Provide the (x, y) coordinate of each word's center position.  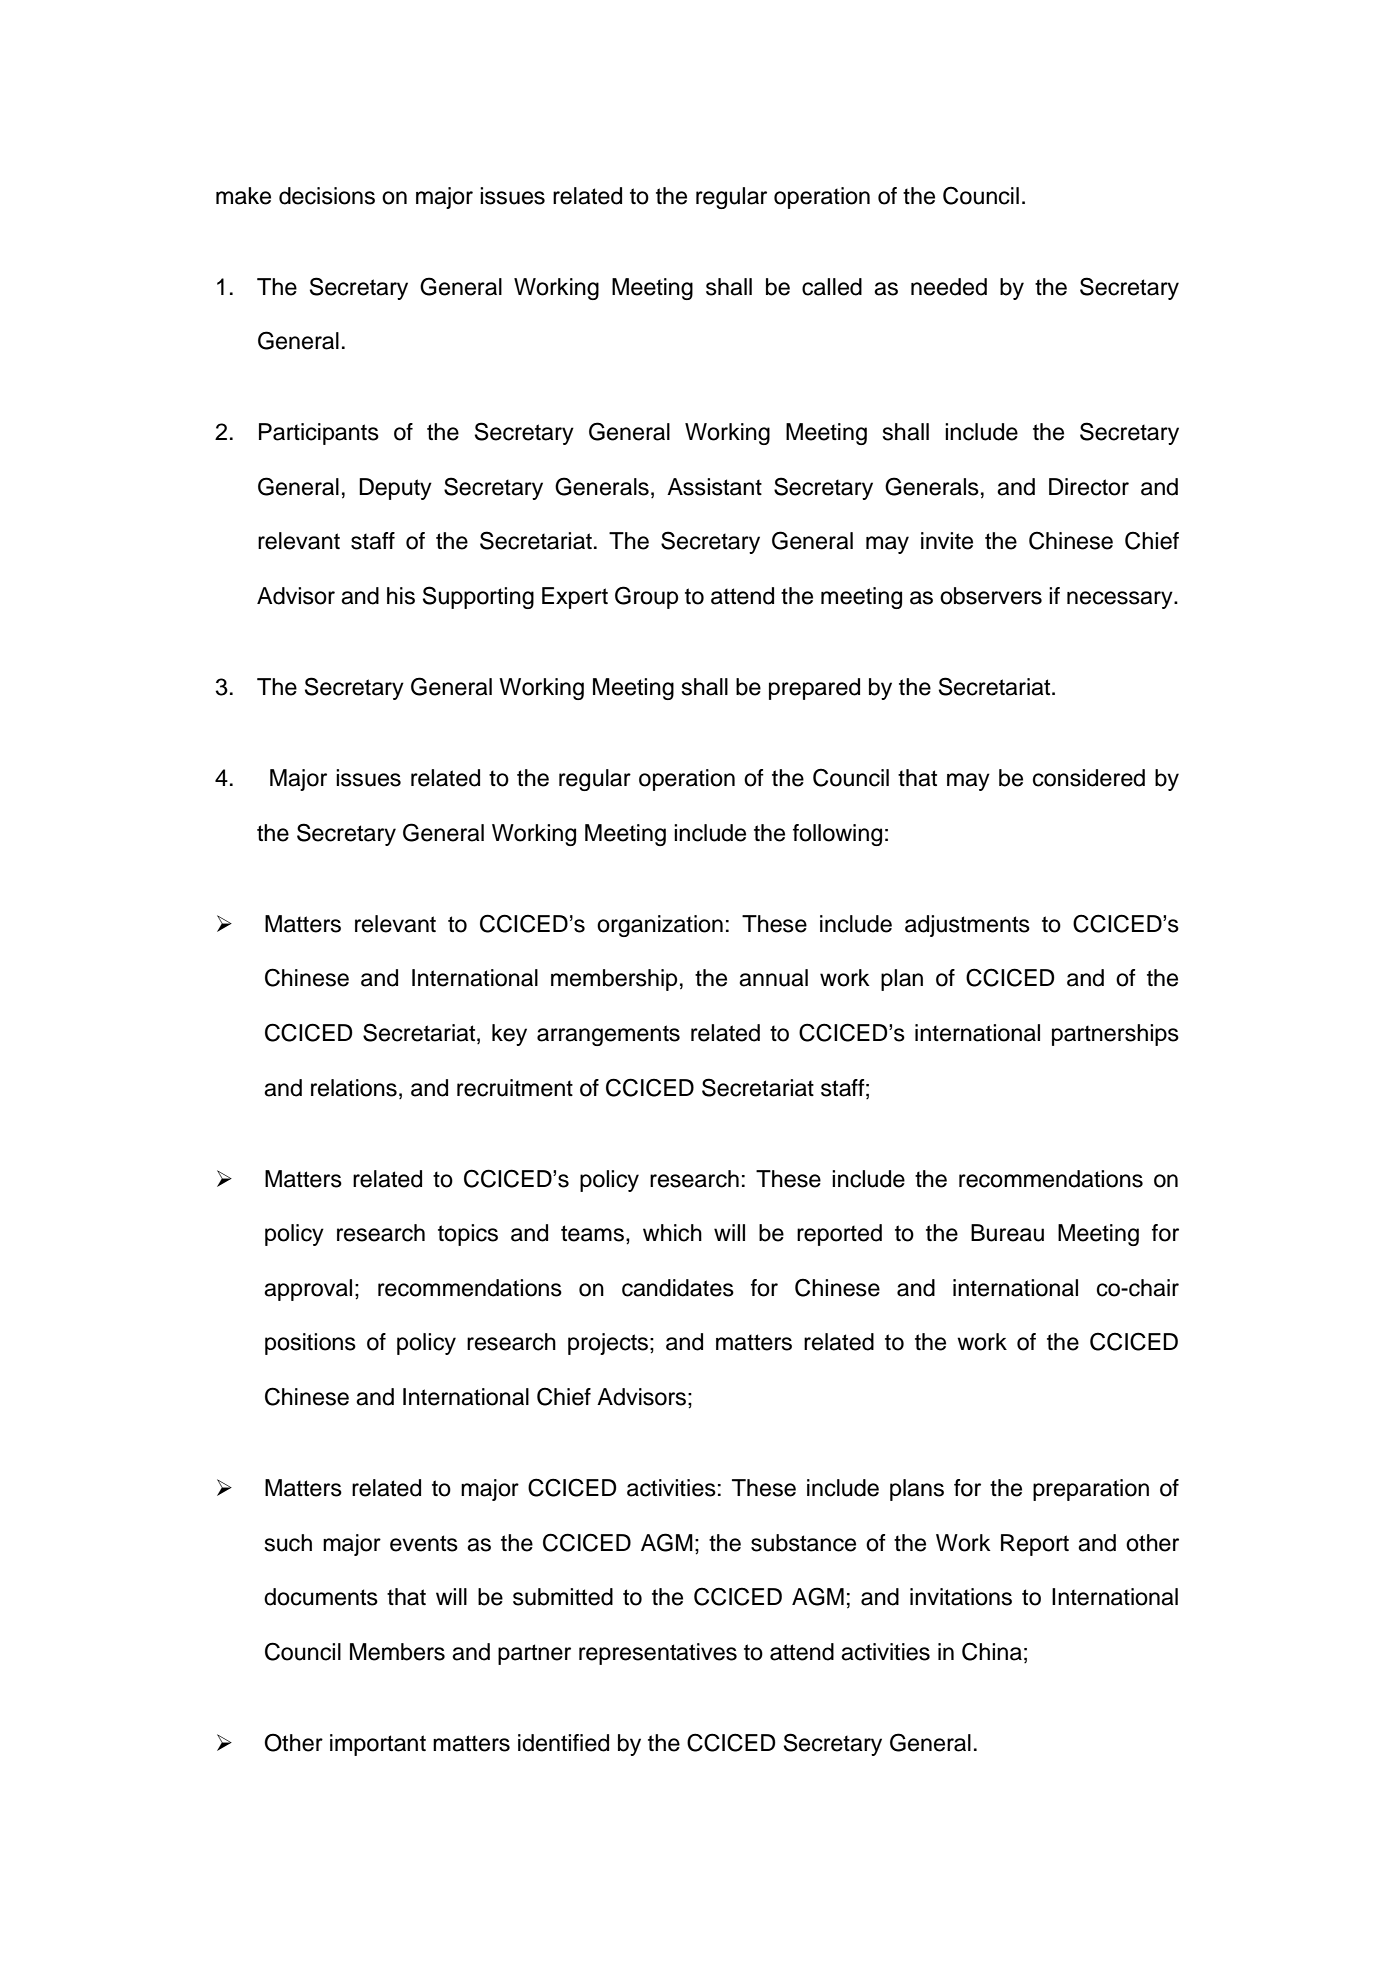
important (378, 1745)
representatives (658, 1654)
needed (949, 287)
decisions (327, 196)
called (832, 287)
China (992, 1651)
